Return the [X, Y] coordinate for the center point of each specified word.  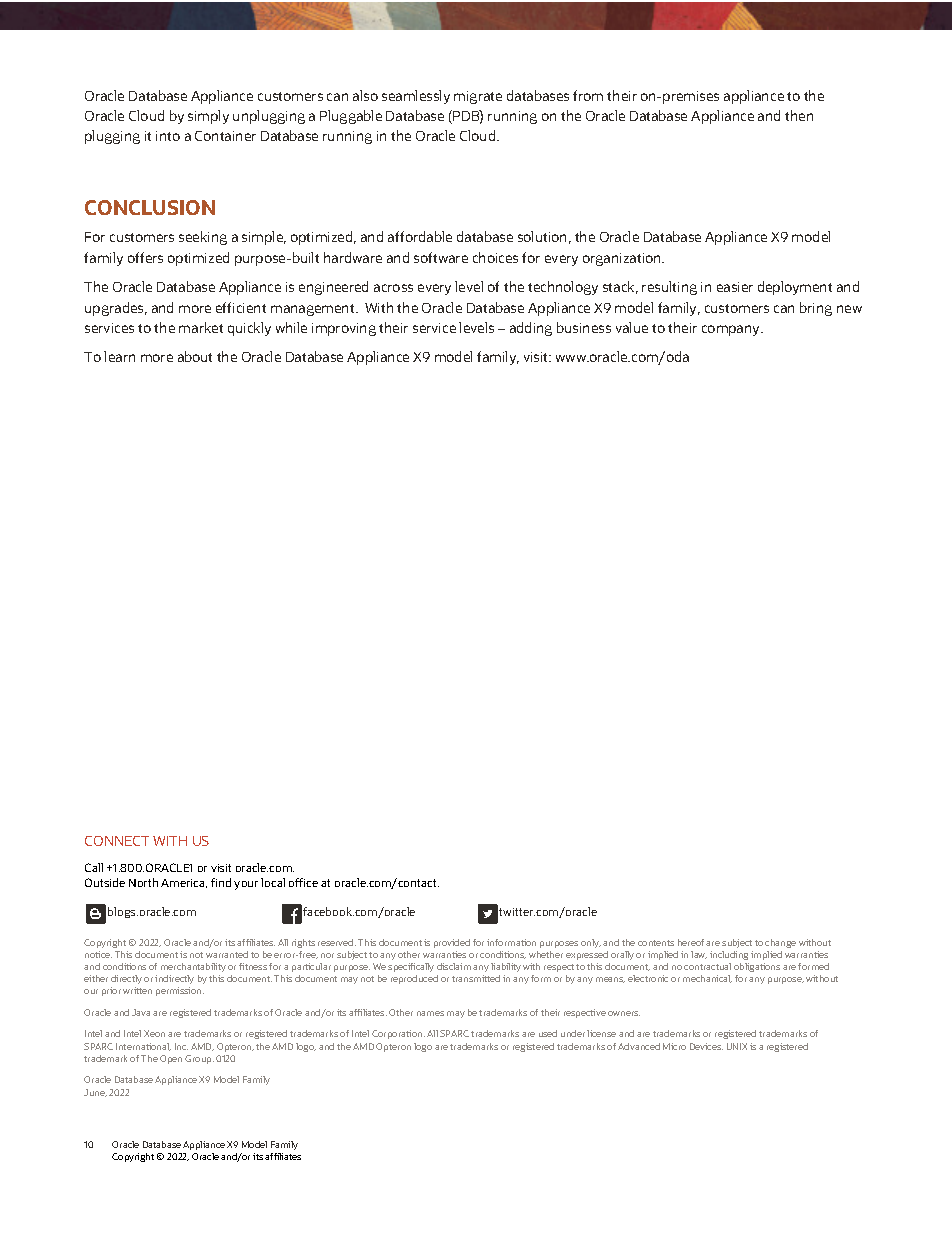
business [584, 327]
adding [531, 329]
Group [199, 1059]
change [780, 943]
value [632, 327]
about [195, 356]
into [168, 136]
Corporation [398, 1034]
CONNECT [117, 841]
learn [119, 356]
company [732, 330]
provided [452, 943]
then [799, 115]
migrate [478, 97]
